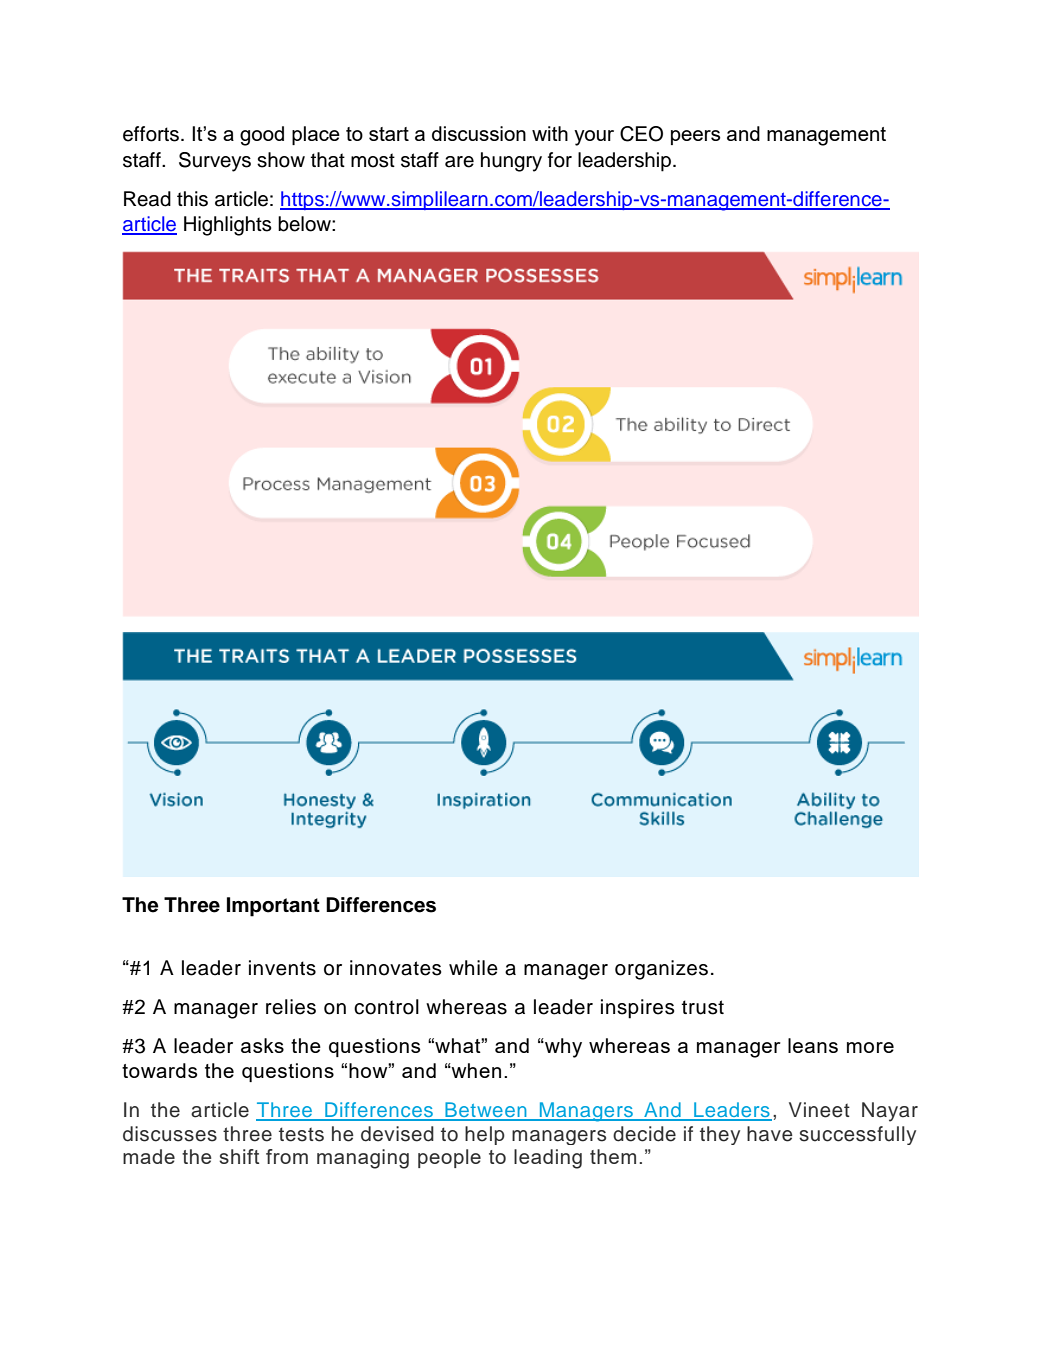 Image resolution: width=1041 pixels, height=1347 pixels. What do you see at coordinates (661, 970) in the screenshot?
I see `organizes` at bounding box center [661, 970].
